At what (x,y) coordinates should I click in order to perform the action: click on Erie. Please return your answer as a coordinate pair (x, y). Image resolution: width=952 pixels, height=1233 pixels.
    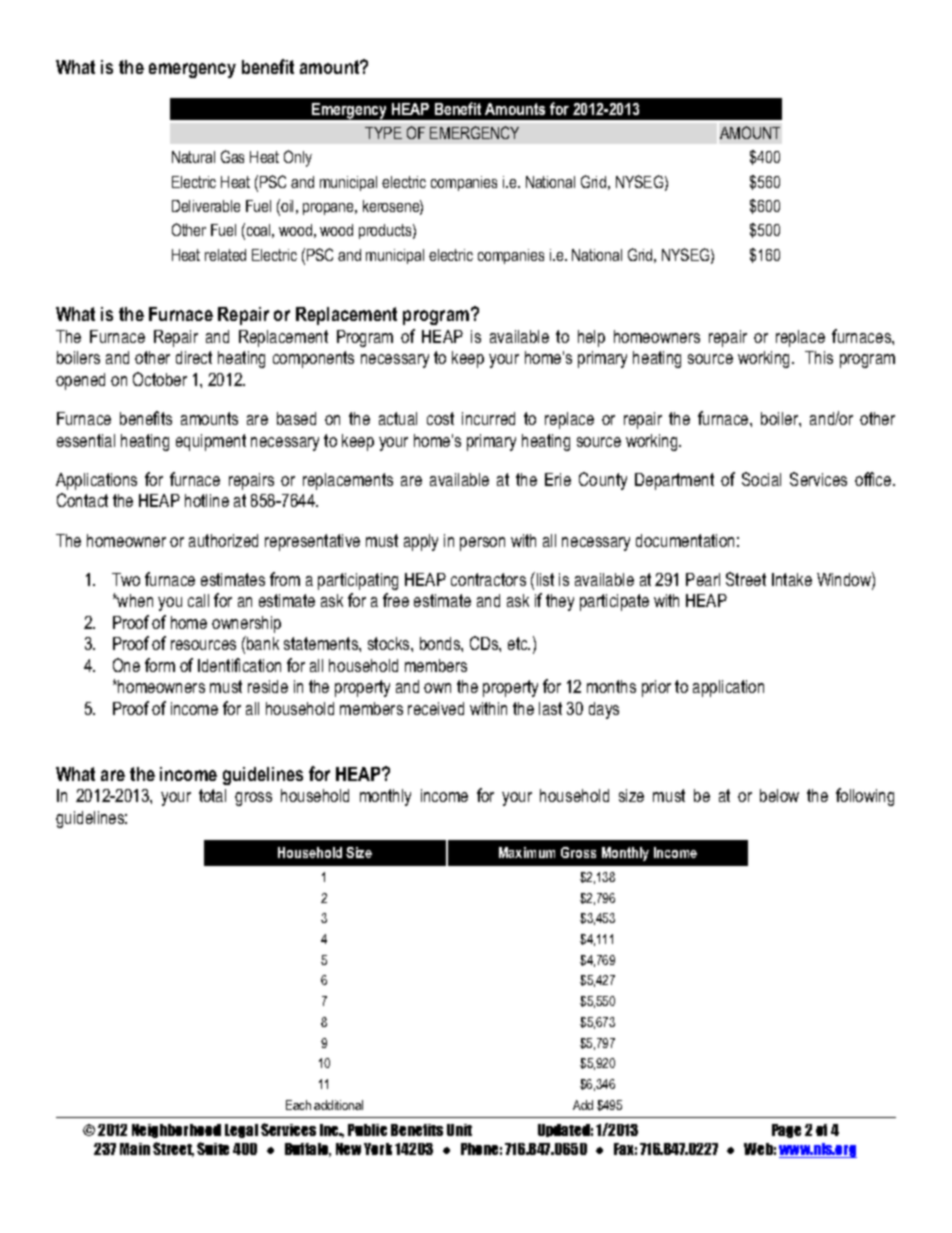
    Looking at the image, I should click on (558, 479).
